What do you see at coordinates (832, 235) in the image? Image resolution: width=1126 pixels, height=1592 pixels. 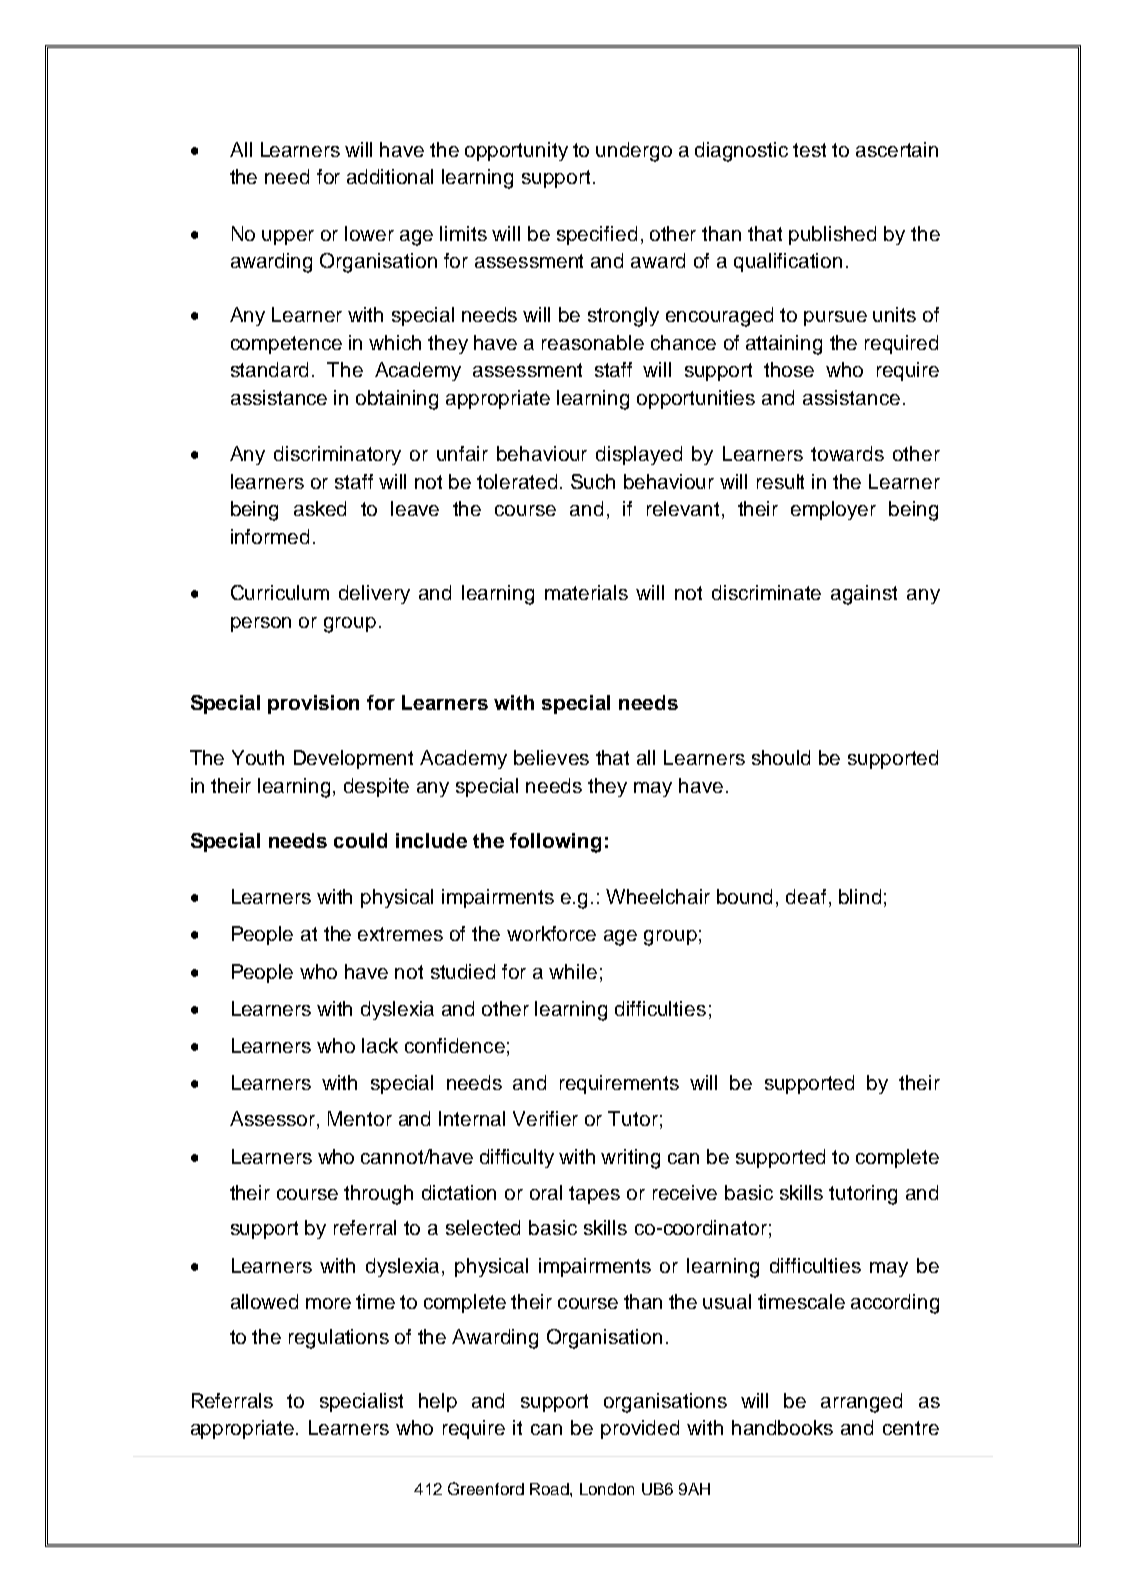 I see `published` at bounding box center [832, 235].
